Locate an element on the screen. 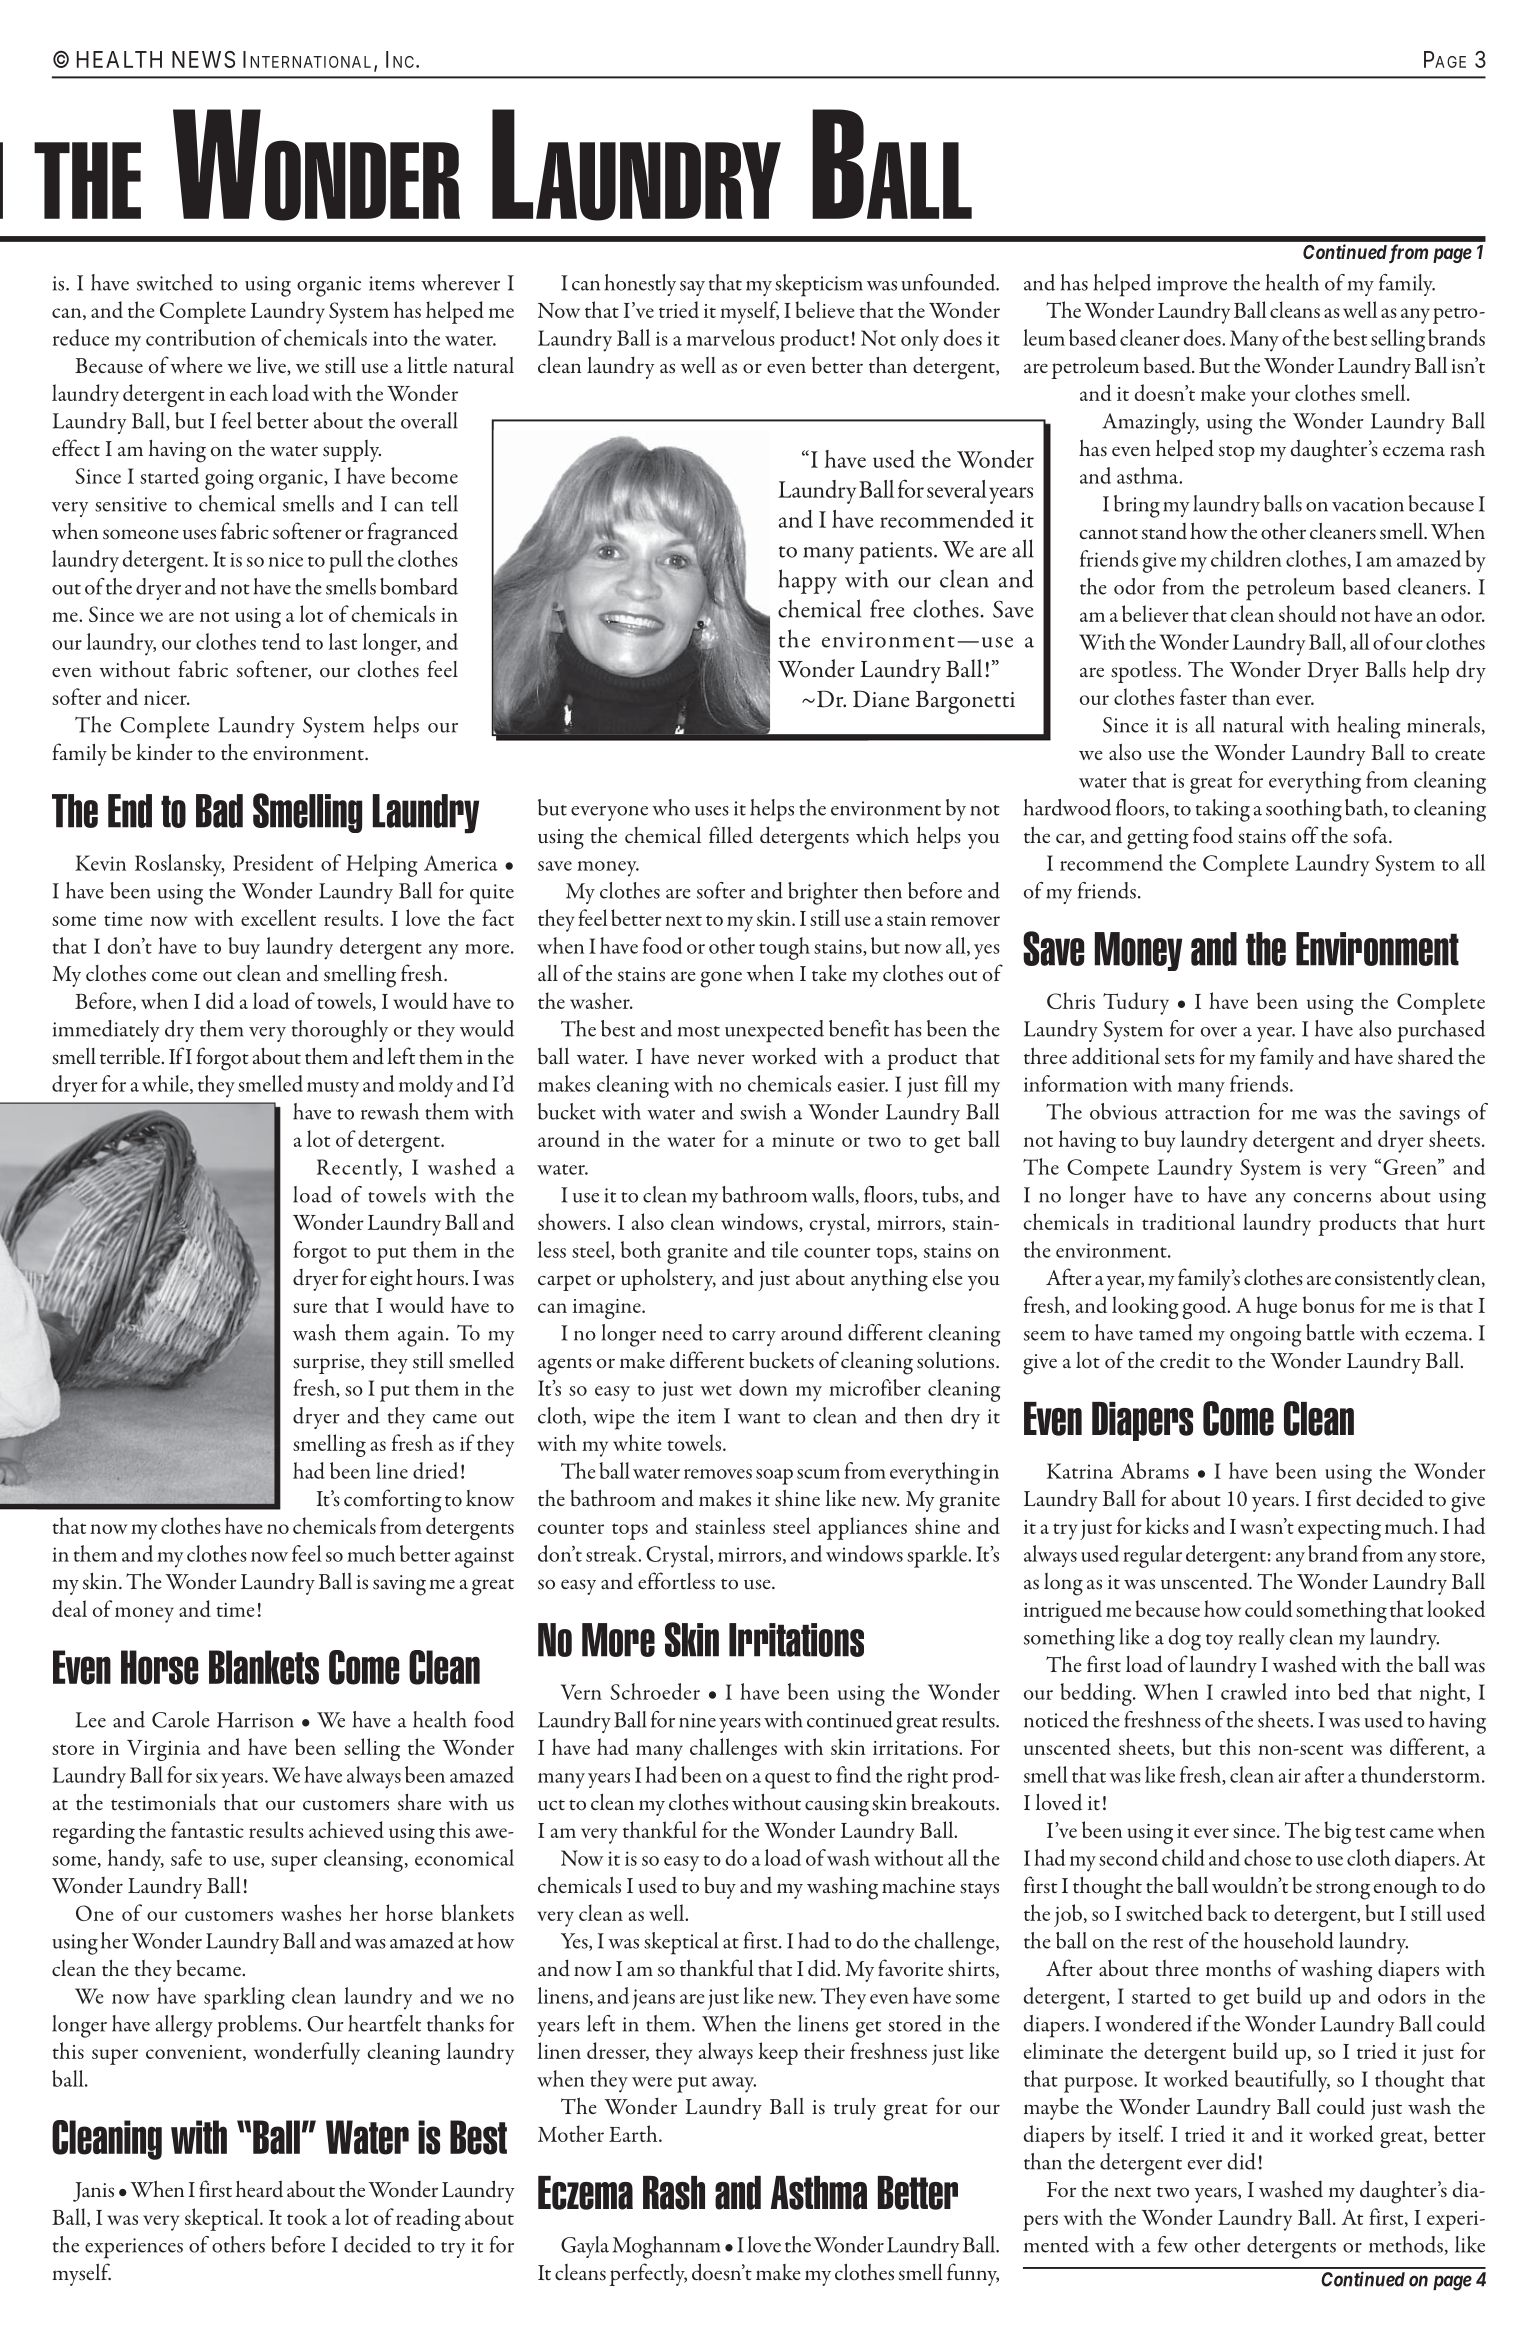  Recently is located at coordinates (359, 1169).
